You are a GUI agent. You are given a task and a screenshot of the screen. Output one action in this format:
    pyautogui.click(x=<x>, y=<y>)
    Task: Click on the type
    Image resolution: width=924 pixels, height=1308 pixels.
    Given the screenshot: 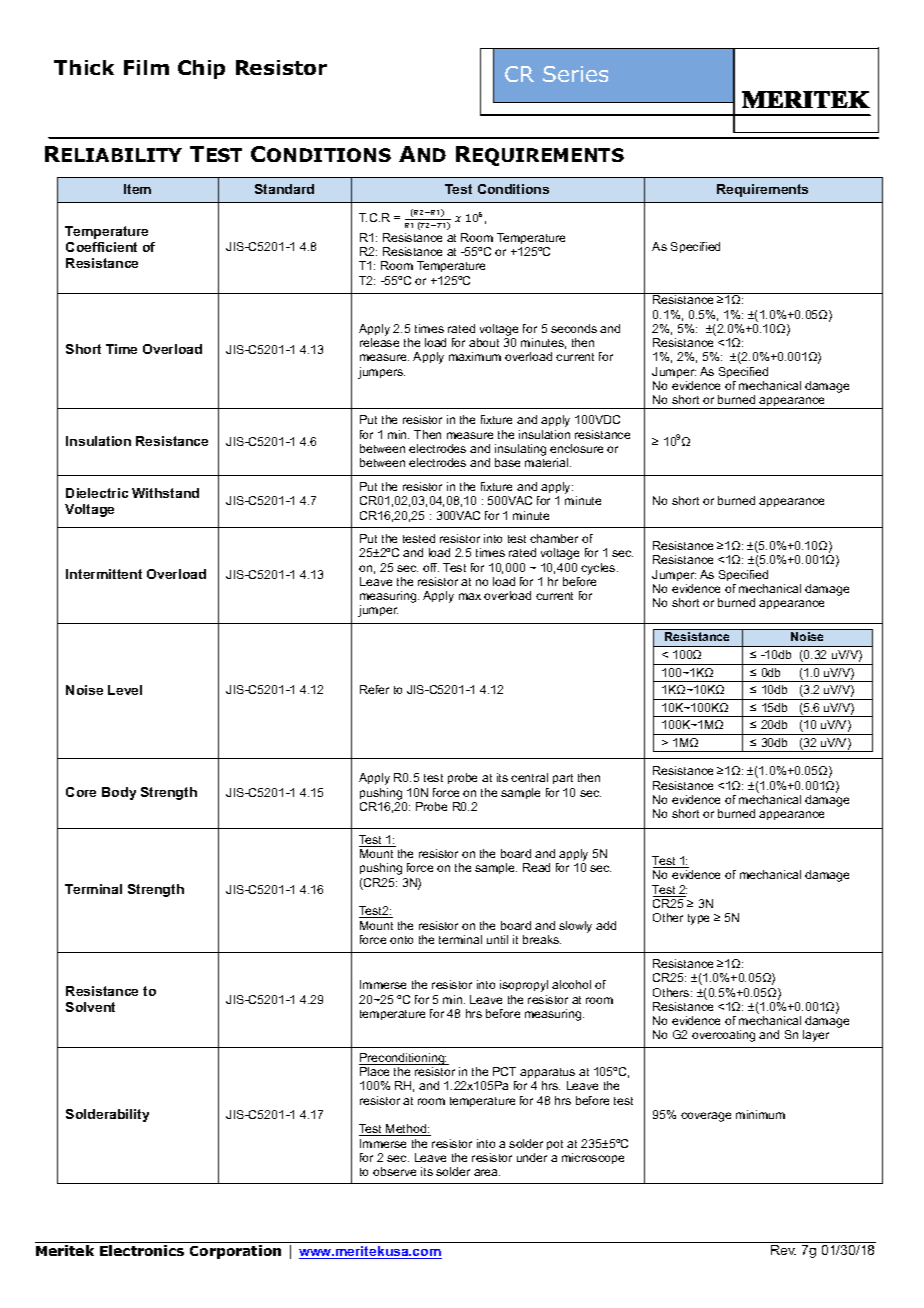 What is the action you would take?
    pyautogui.click(x=698, y=919)
